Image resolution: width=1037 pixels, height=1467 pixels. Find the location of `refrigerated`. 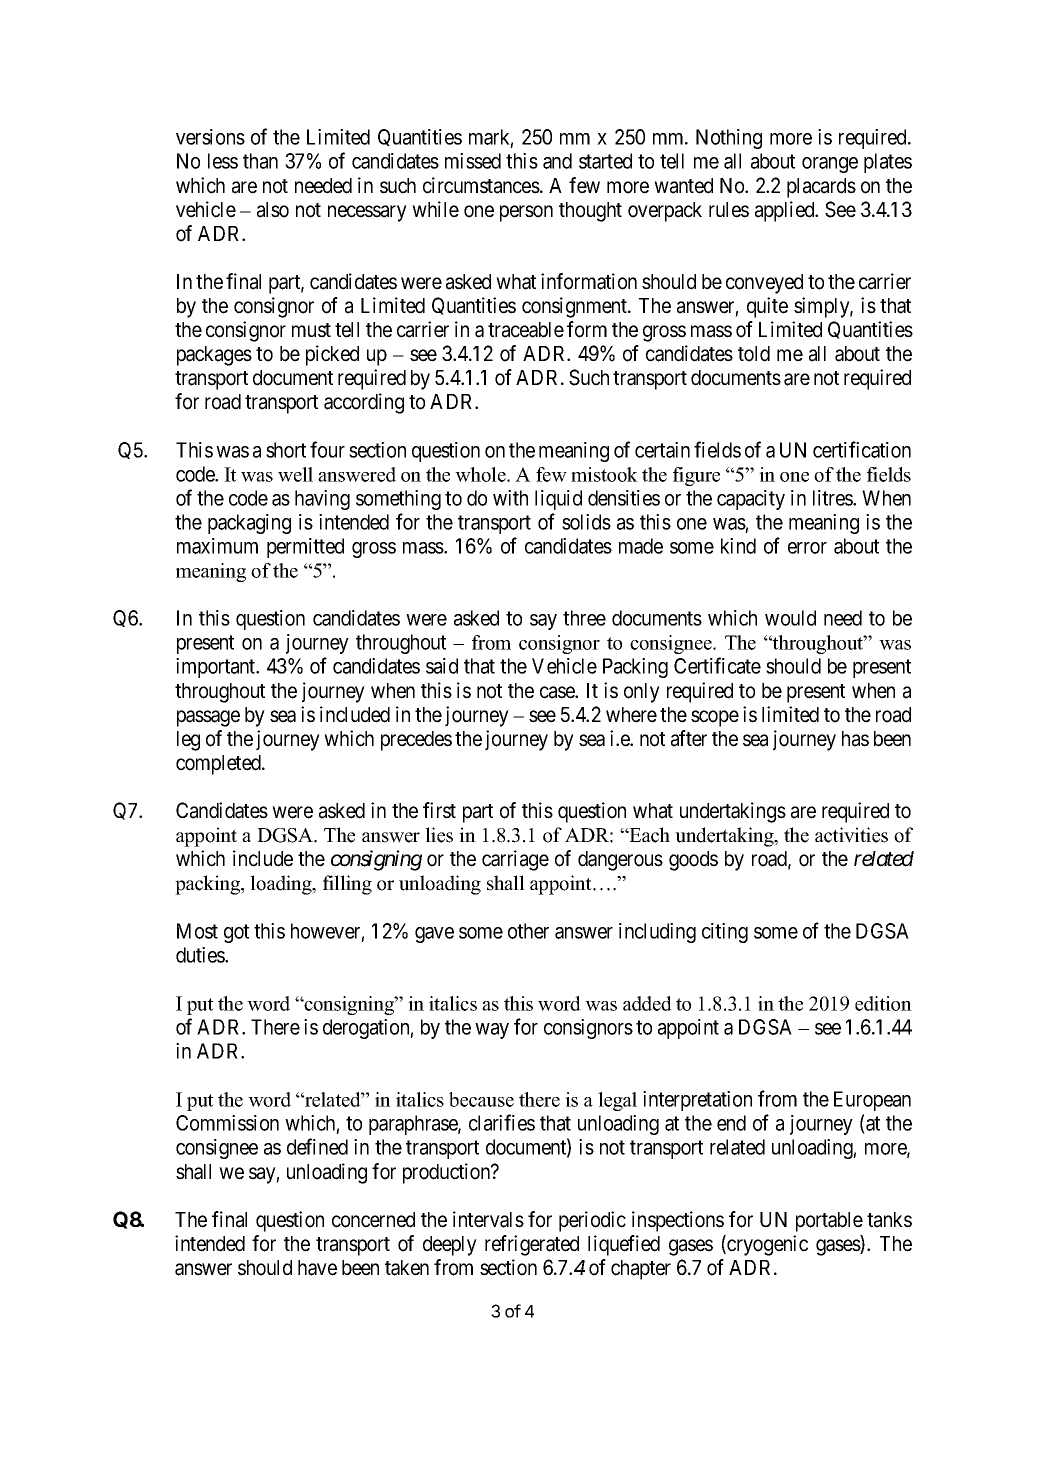

refrigerated is located at coordinates (532, 1245).
